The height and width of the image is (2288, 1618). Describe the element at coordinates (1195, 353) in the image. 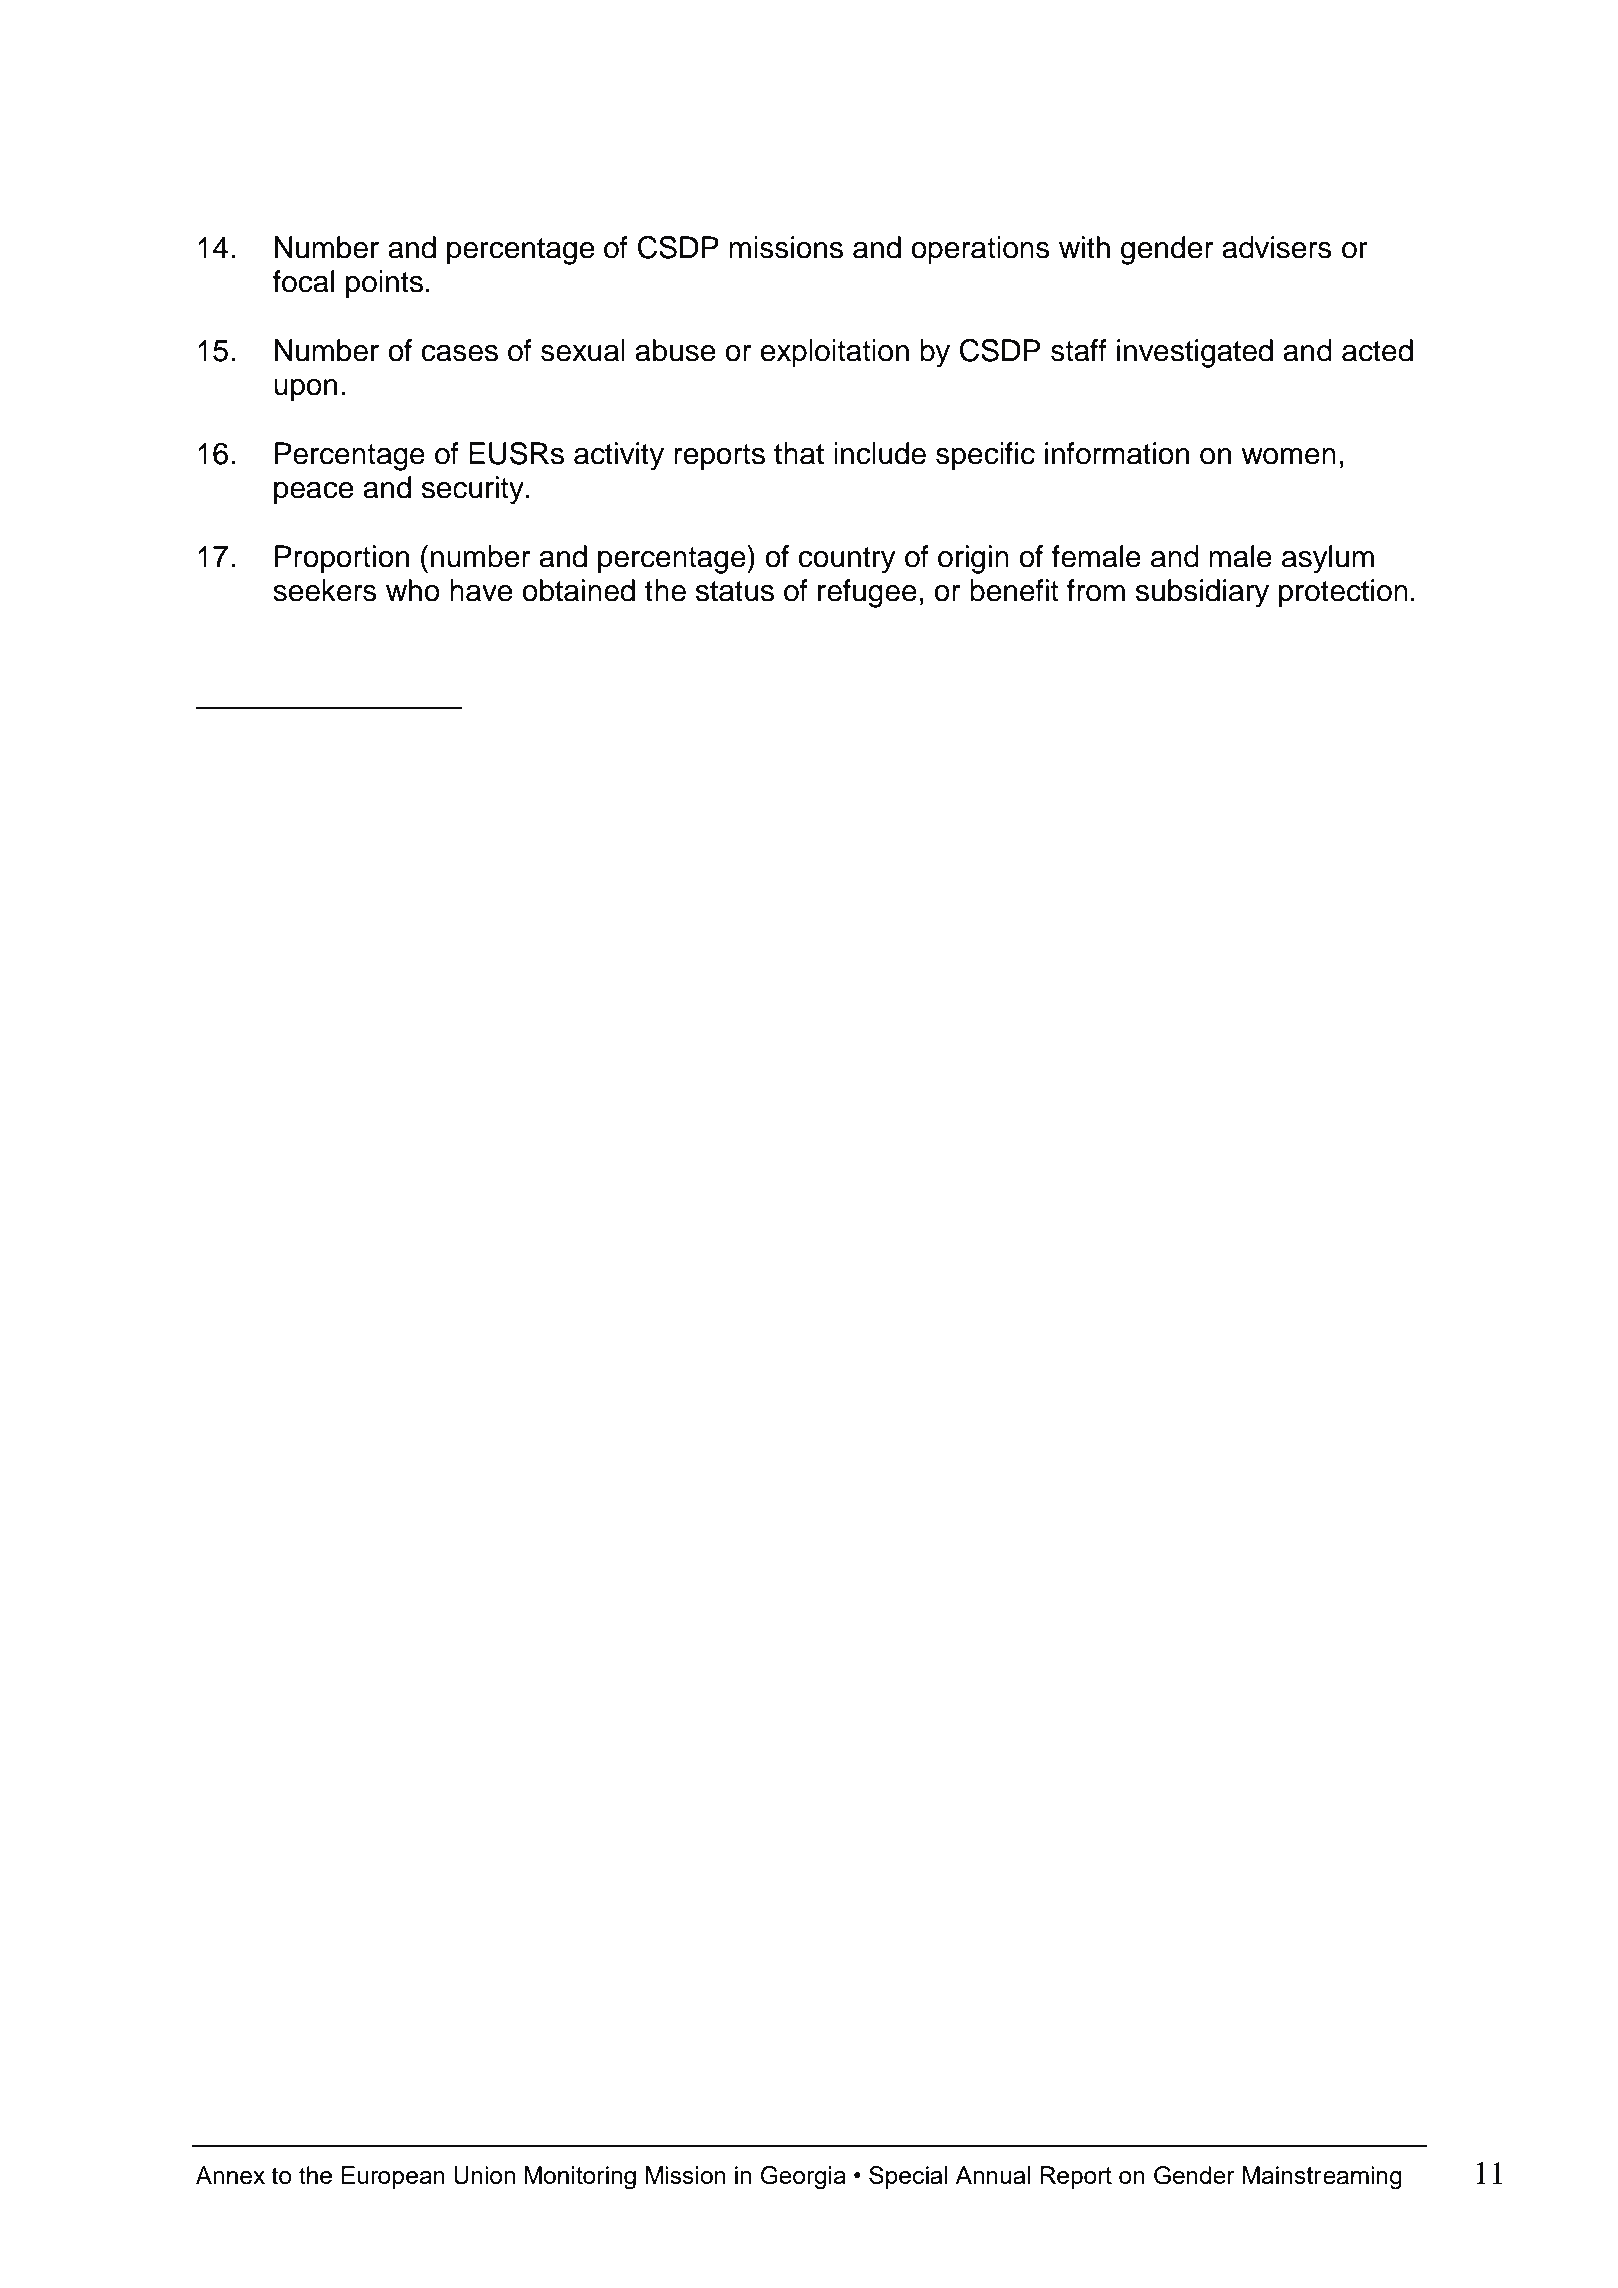

I see `investigated` at that location.
